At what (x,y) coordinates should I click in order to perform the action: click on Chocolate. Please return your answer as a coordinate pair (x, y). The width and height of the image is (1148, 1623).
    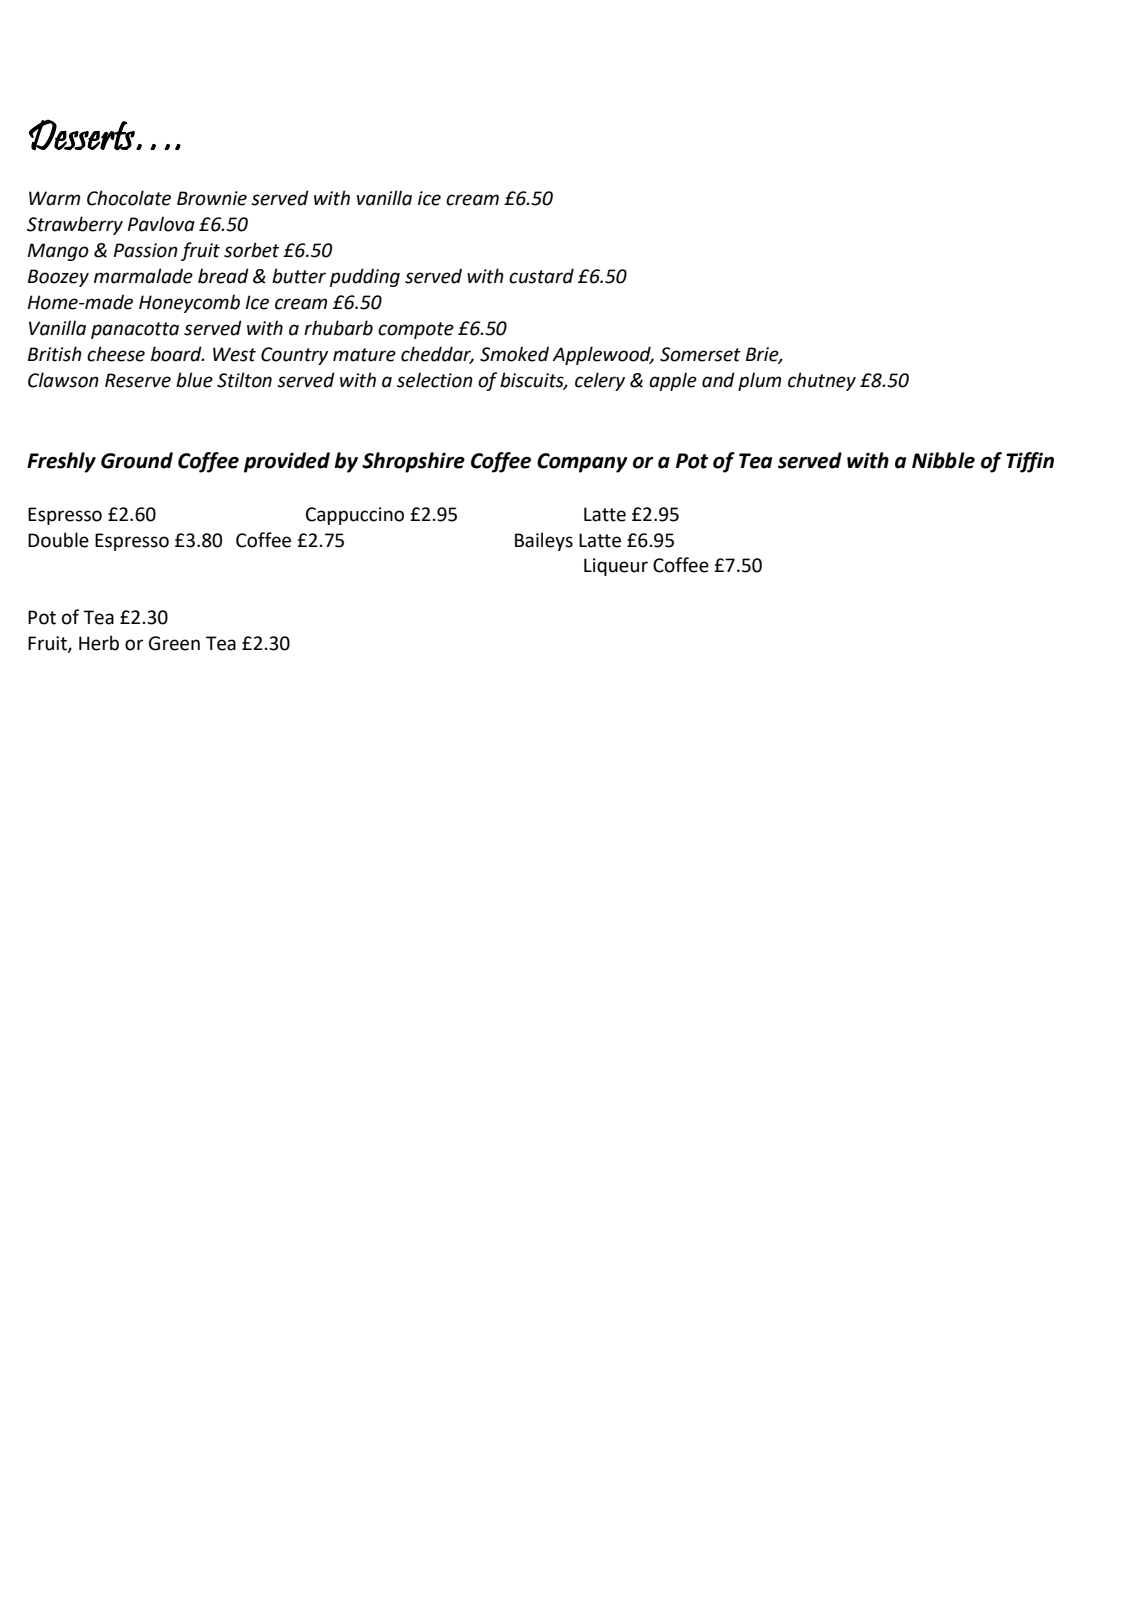
    Looking at the image, I should click on (129, 198).
